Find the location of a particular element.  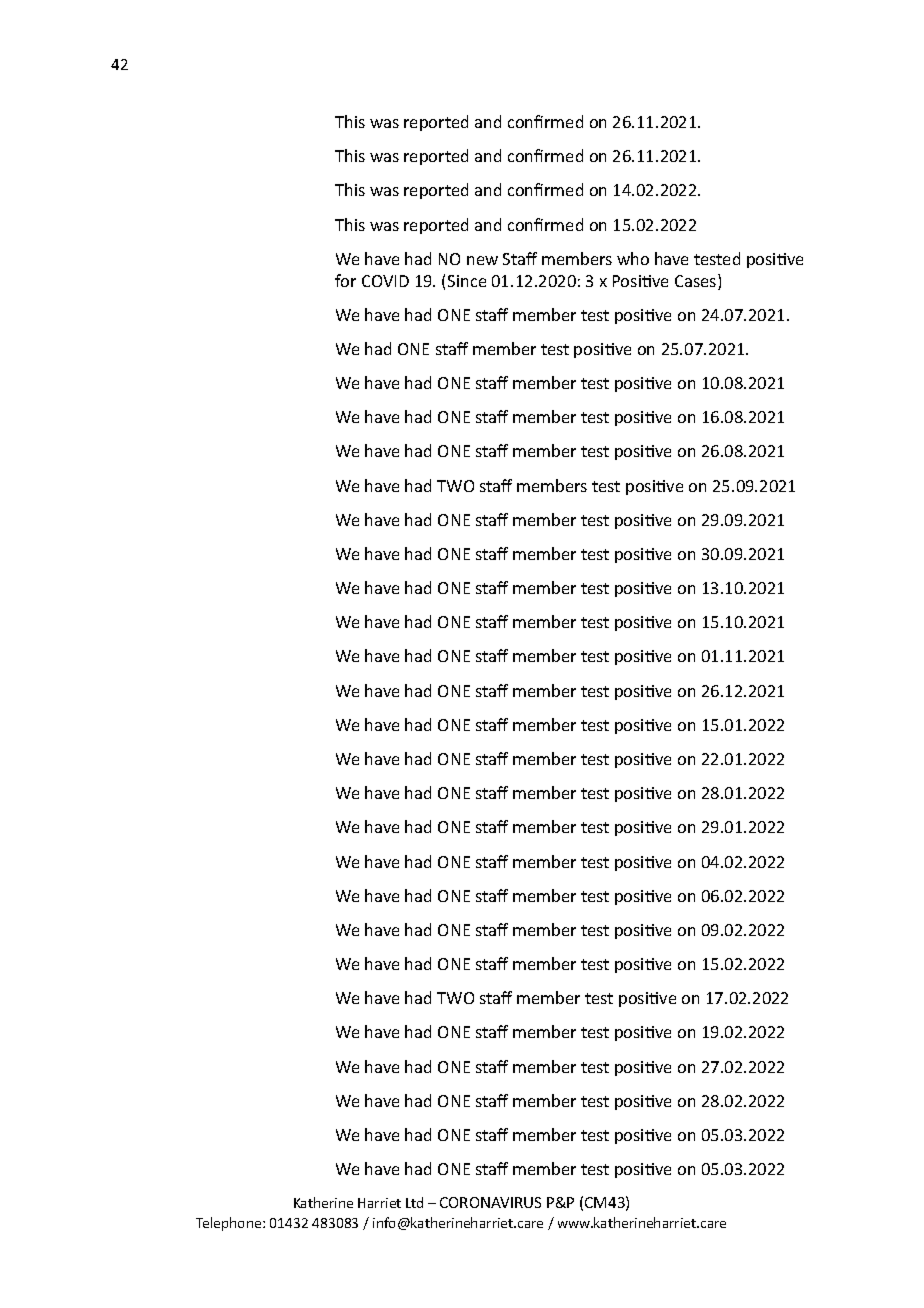

COVID is located at coordinates (385, 281).
